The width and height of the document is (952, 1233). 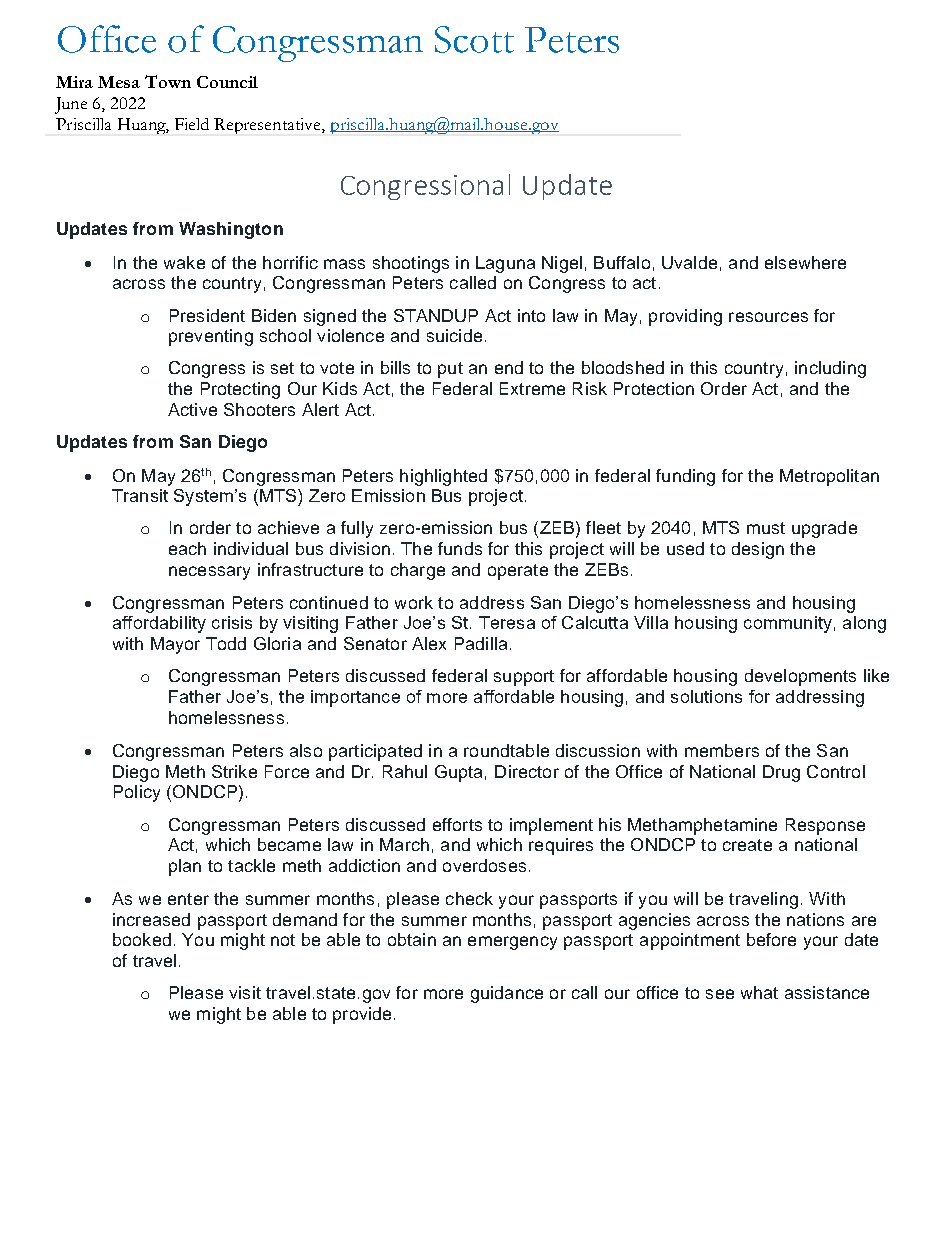 I want to click on support, so click(x=524, y=678).
